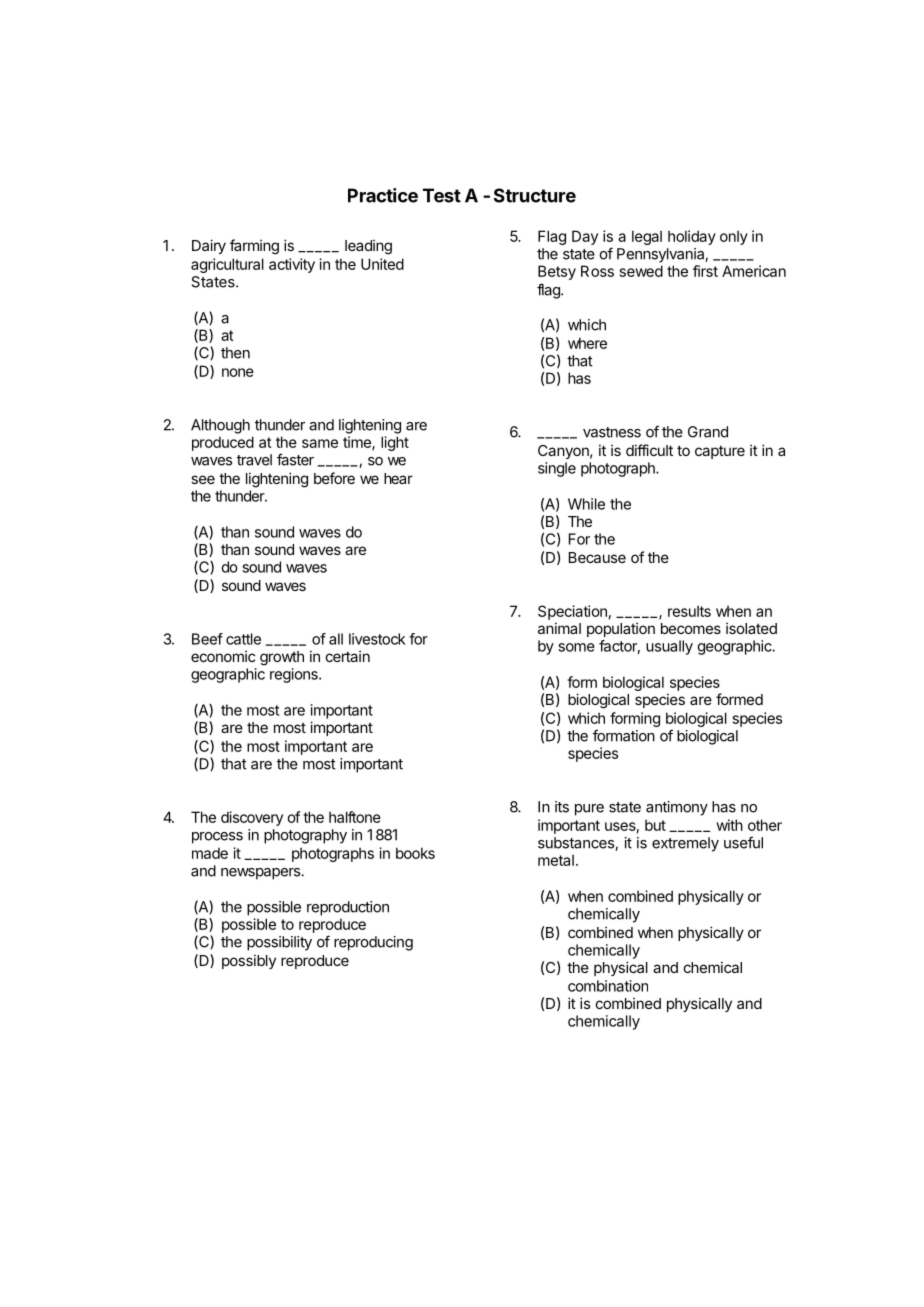  I want to click on capture, so click(720, 452).
